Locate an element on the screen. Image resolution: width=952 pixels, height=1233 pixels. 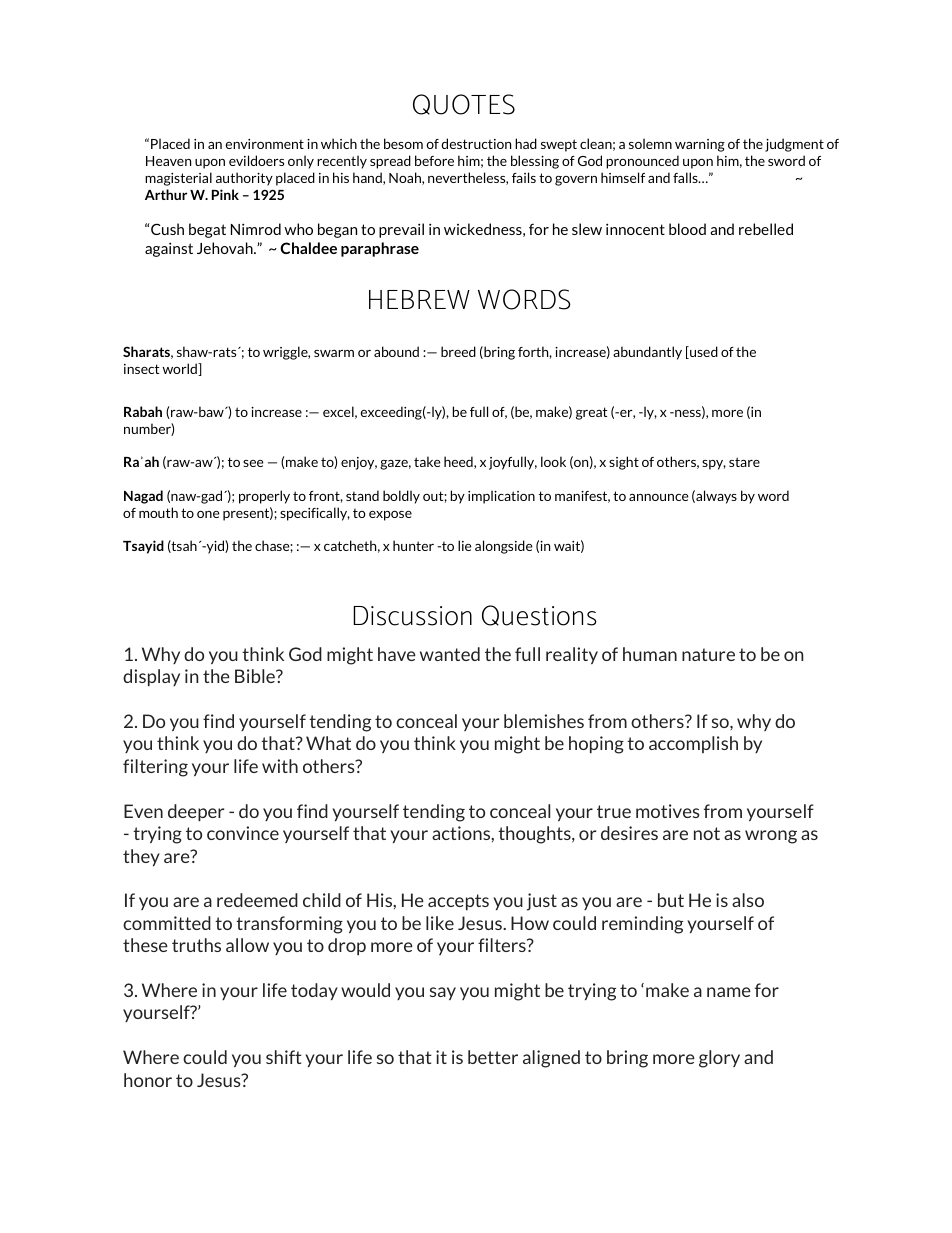
not is located at coordinates (707, 833).
